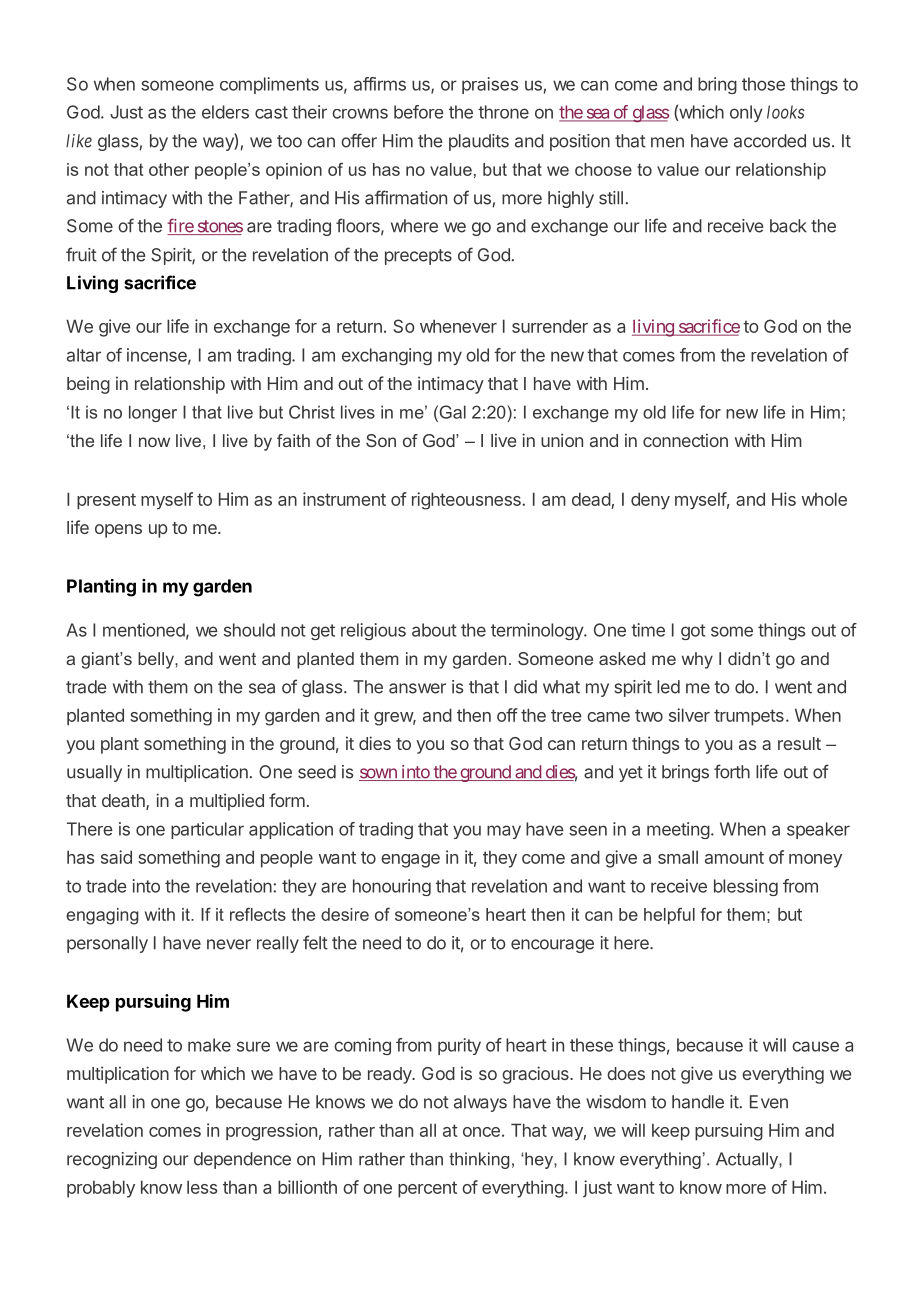 The width and height of the page is (924, 1308). Describe the element at coordinates (479, 1160) in the page. I see `thinking` at that location.
